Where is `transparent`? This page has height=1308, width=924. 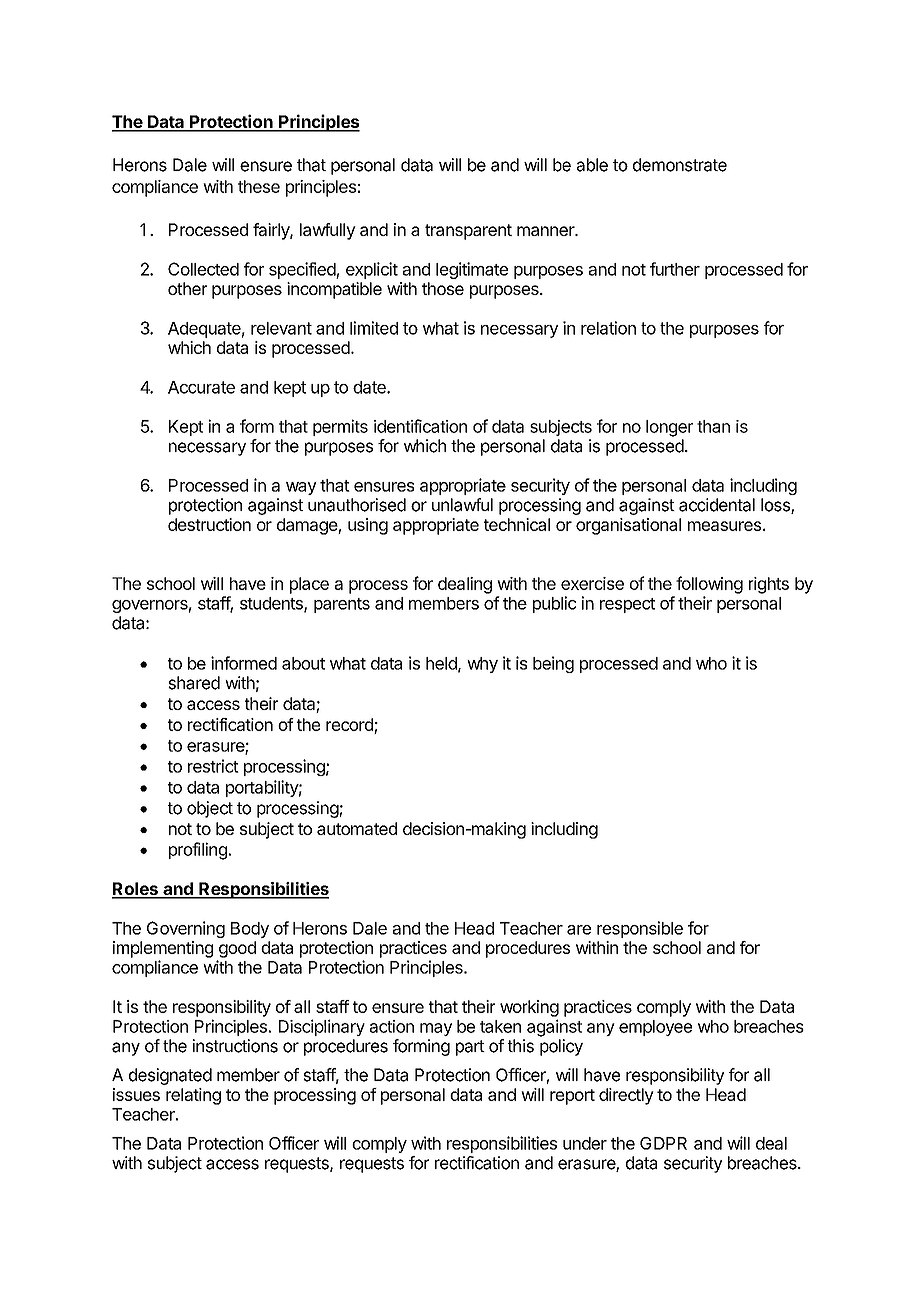 transparent is located at coordinates (468, 232).
